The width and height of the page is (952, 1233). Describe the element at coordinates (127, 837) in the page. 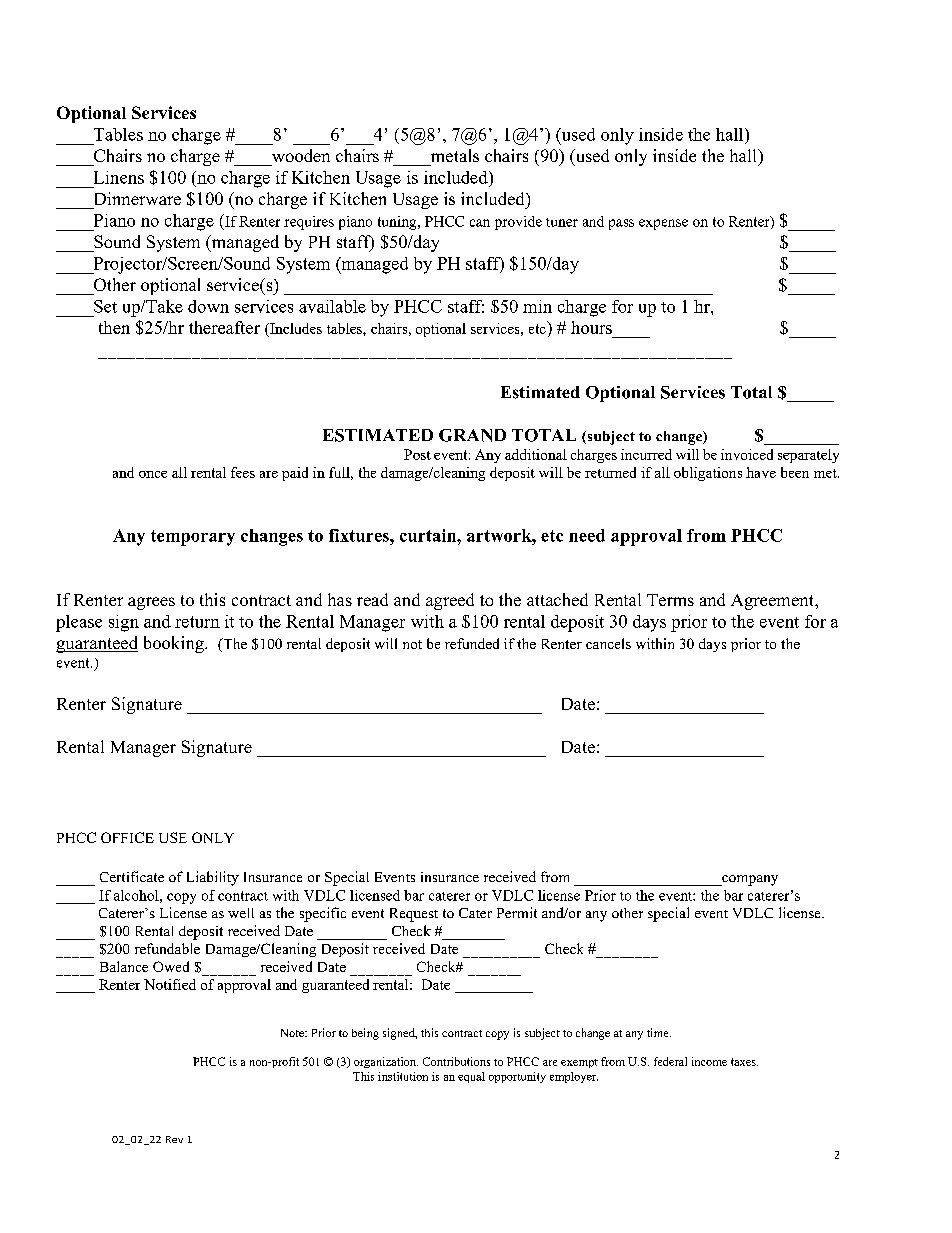

I see `OFFICE` at that location.
